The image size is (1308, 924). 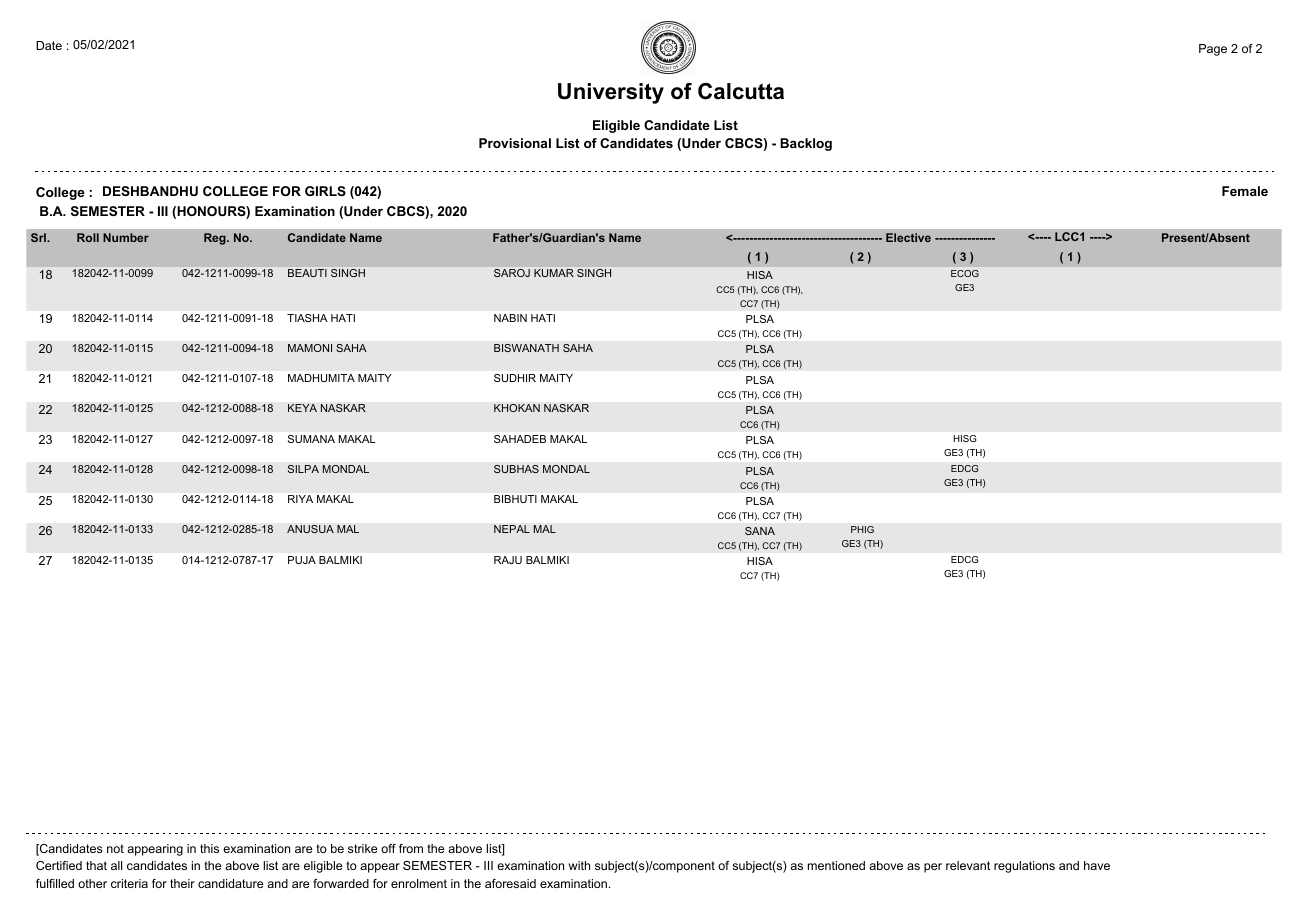 What do you see at coordinates (1213, 50) in the page?
I see `Page` at bounding box center [1213, 50].
